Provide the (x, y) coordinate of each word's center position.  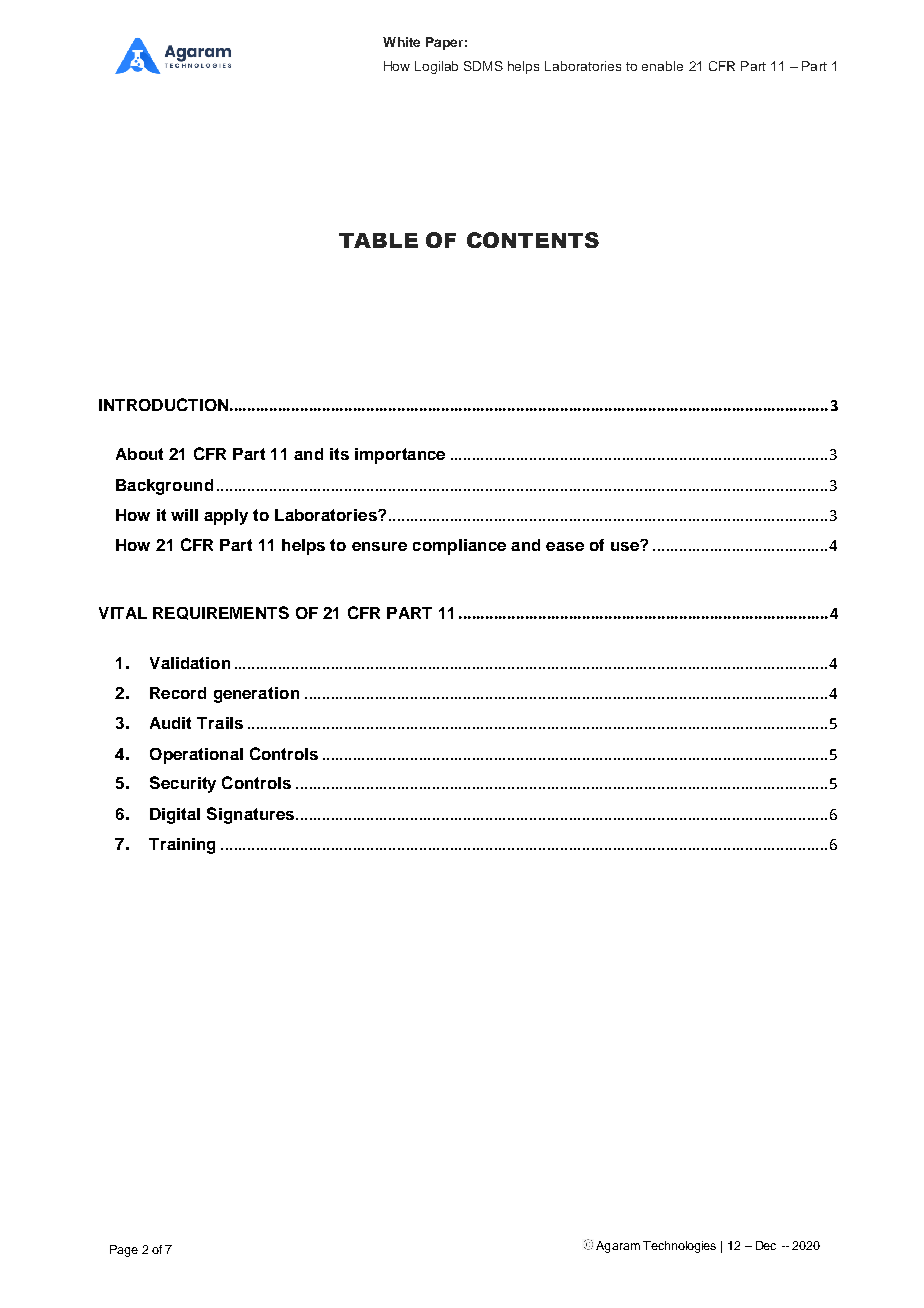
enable (662, 66)
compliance (459, 547)
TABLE (378, 240)
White (401, 42)
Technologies (679, 1247)
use (626, 546)
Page (124, 1251)
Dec (766, 1245)
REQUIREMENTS (221, 613)
